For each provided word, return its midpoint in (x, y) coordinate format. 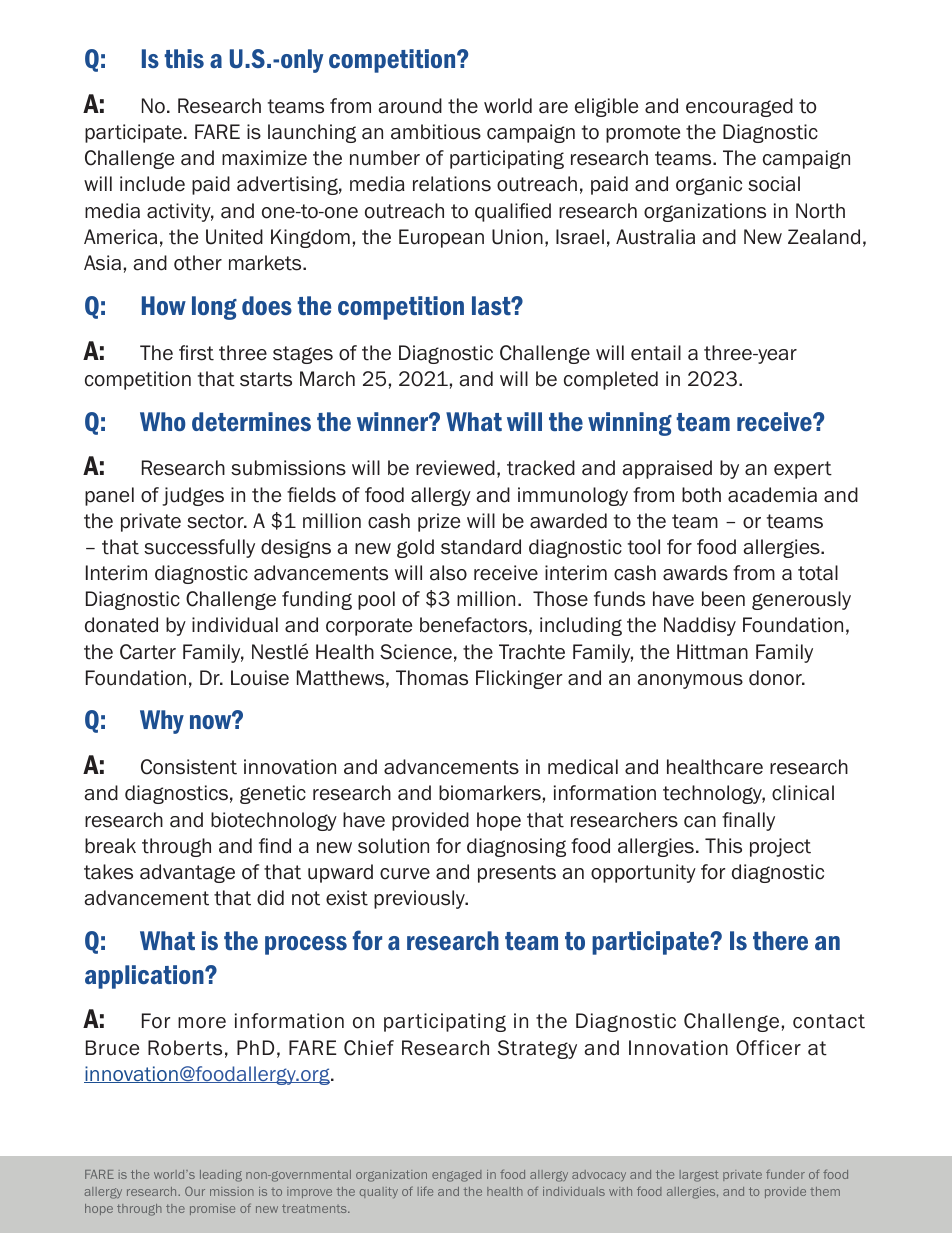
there (780, 940)
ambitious (436, 132)
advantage (187, 873)
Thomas (432, 678)
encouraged (739, 107)
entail (656, 353)
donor (776, 678)
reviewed (455, 468)
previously (420, 899)
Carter (148, 652)
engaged (457, 1176)
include (152, 184)
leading (221, 1176)
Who (163, 421)
